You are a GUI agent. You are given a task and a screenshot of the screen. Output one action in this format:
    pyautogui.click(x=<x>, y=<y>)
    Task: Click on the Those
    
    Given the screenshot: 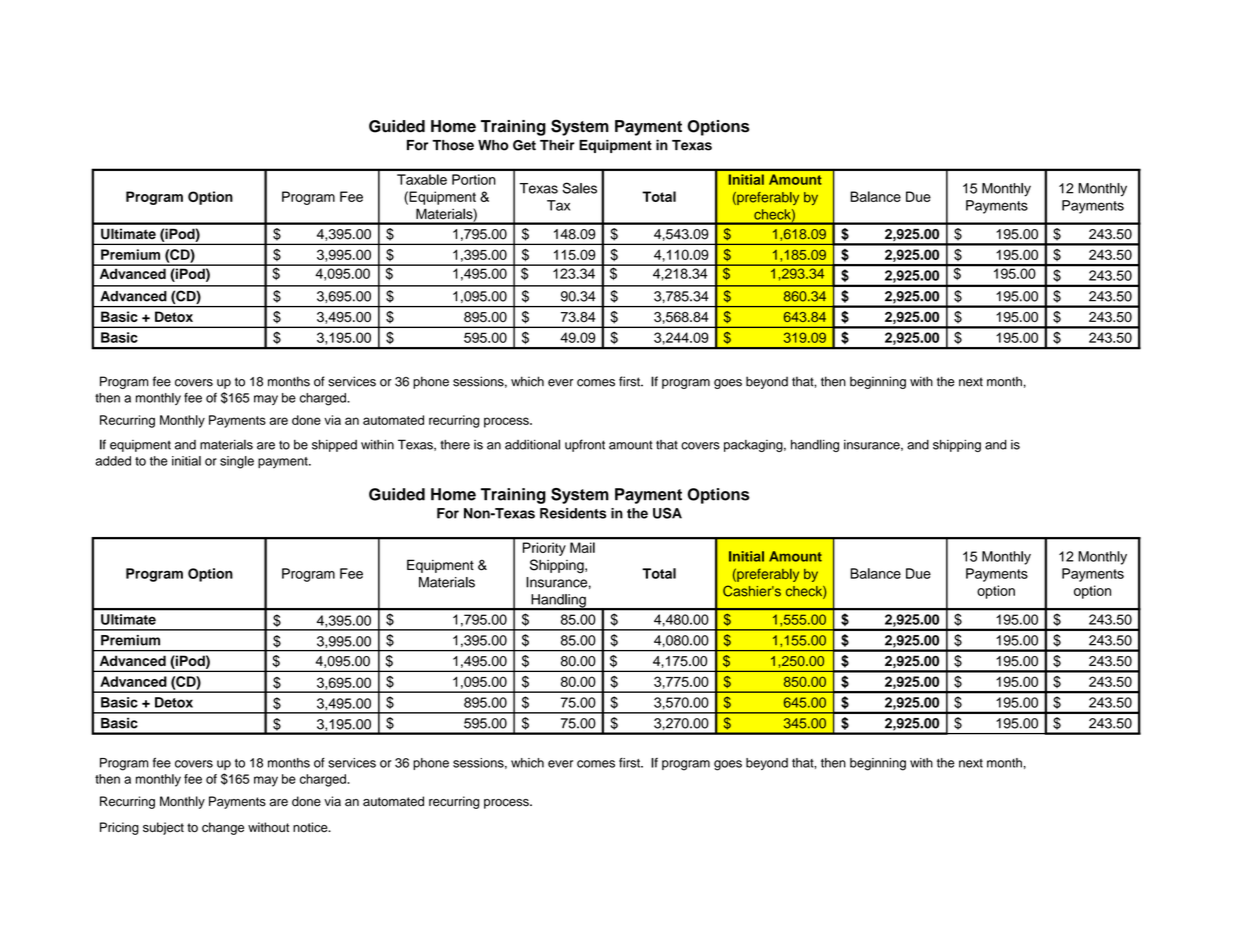 What is the action you would take?
    pyautogui.click(x=453, y=145)
